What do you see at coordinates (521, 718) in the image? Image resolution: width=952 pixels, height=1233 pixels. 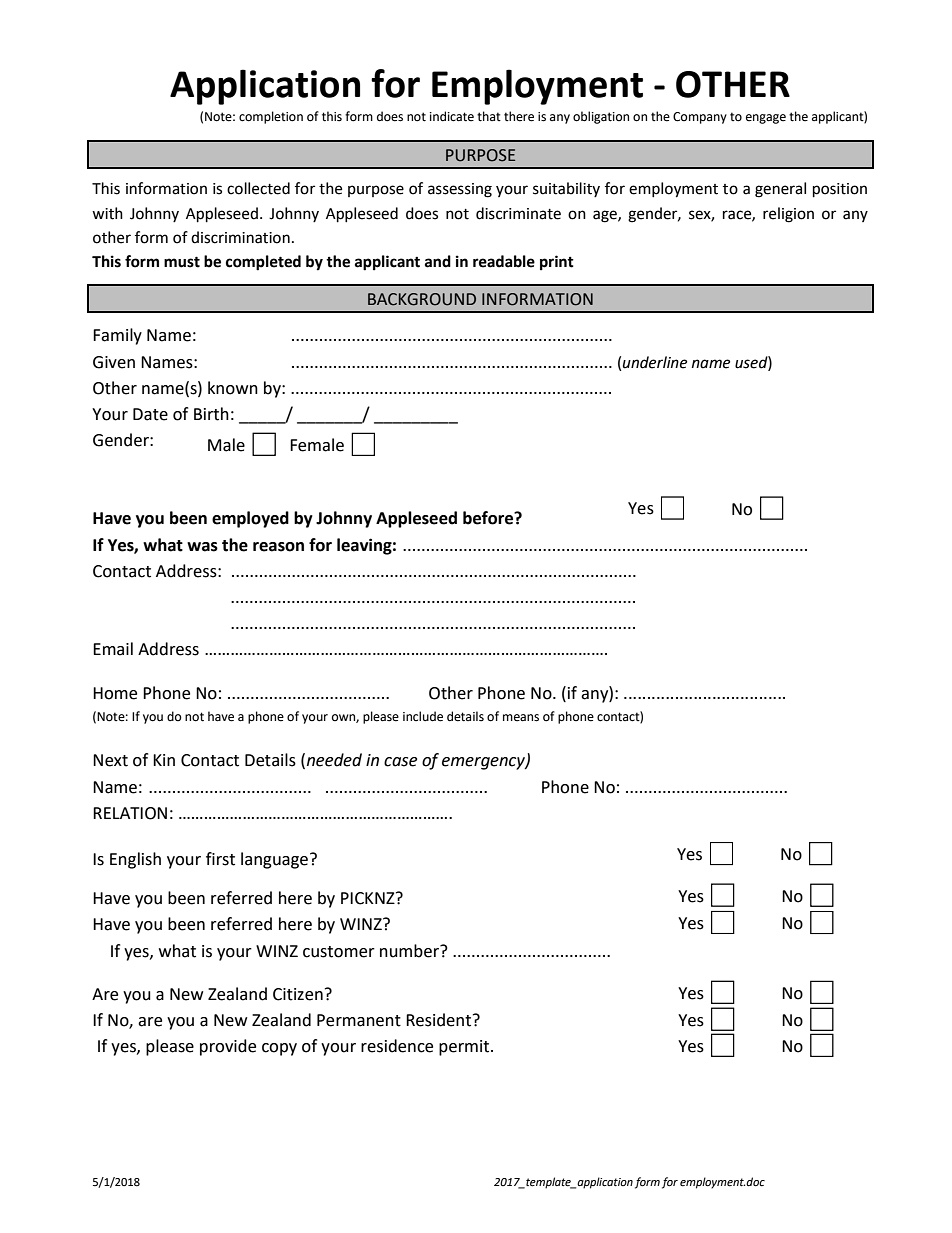 I see `means` at bounding box center [521, 718].
